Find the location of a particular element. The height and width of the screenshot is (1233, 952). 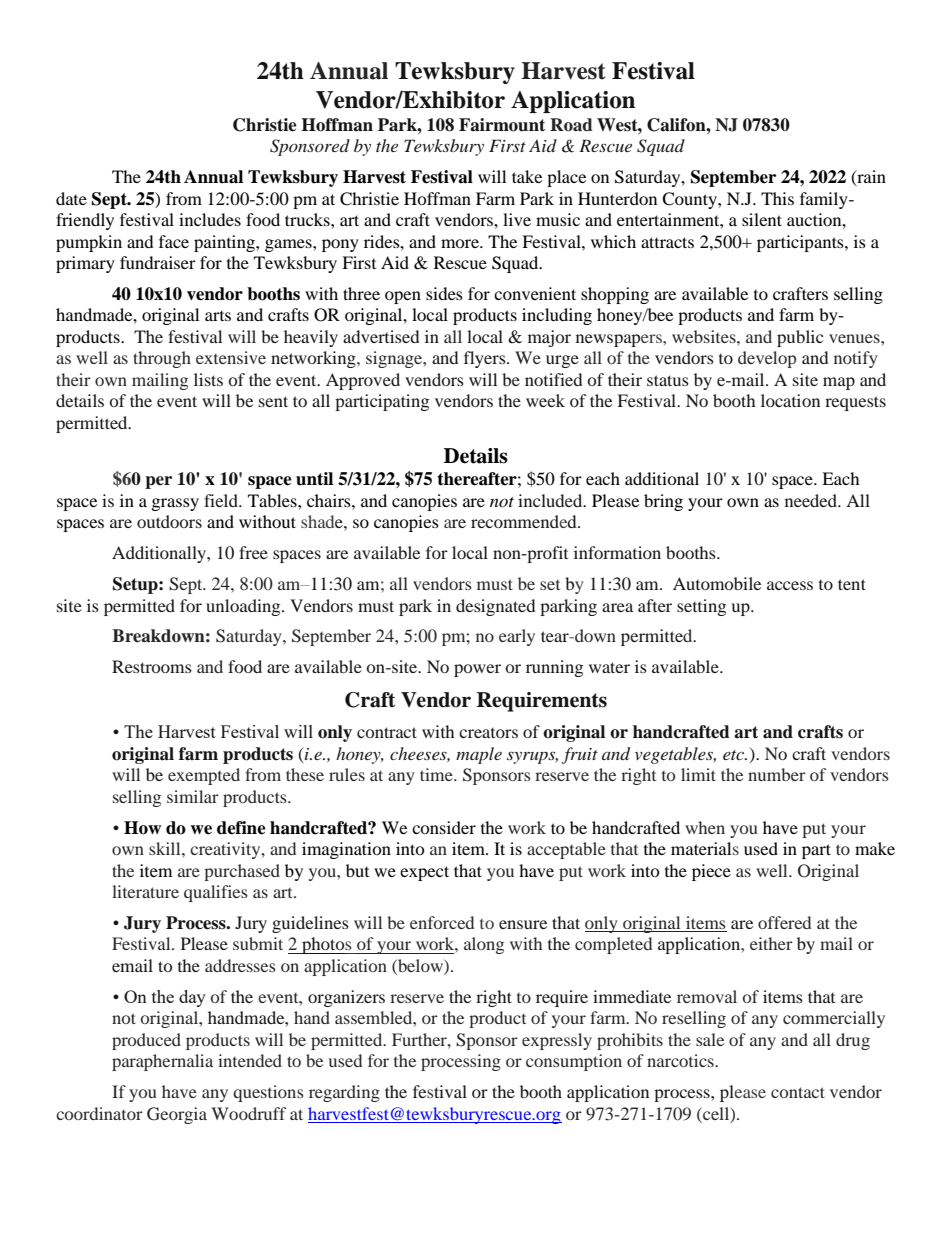

included is located at coordinates (551, 500).
